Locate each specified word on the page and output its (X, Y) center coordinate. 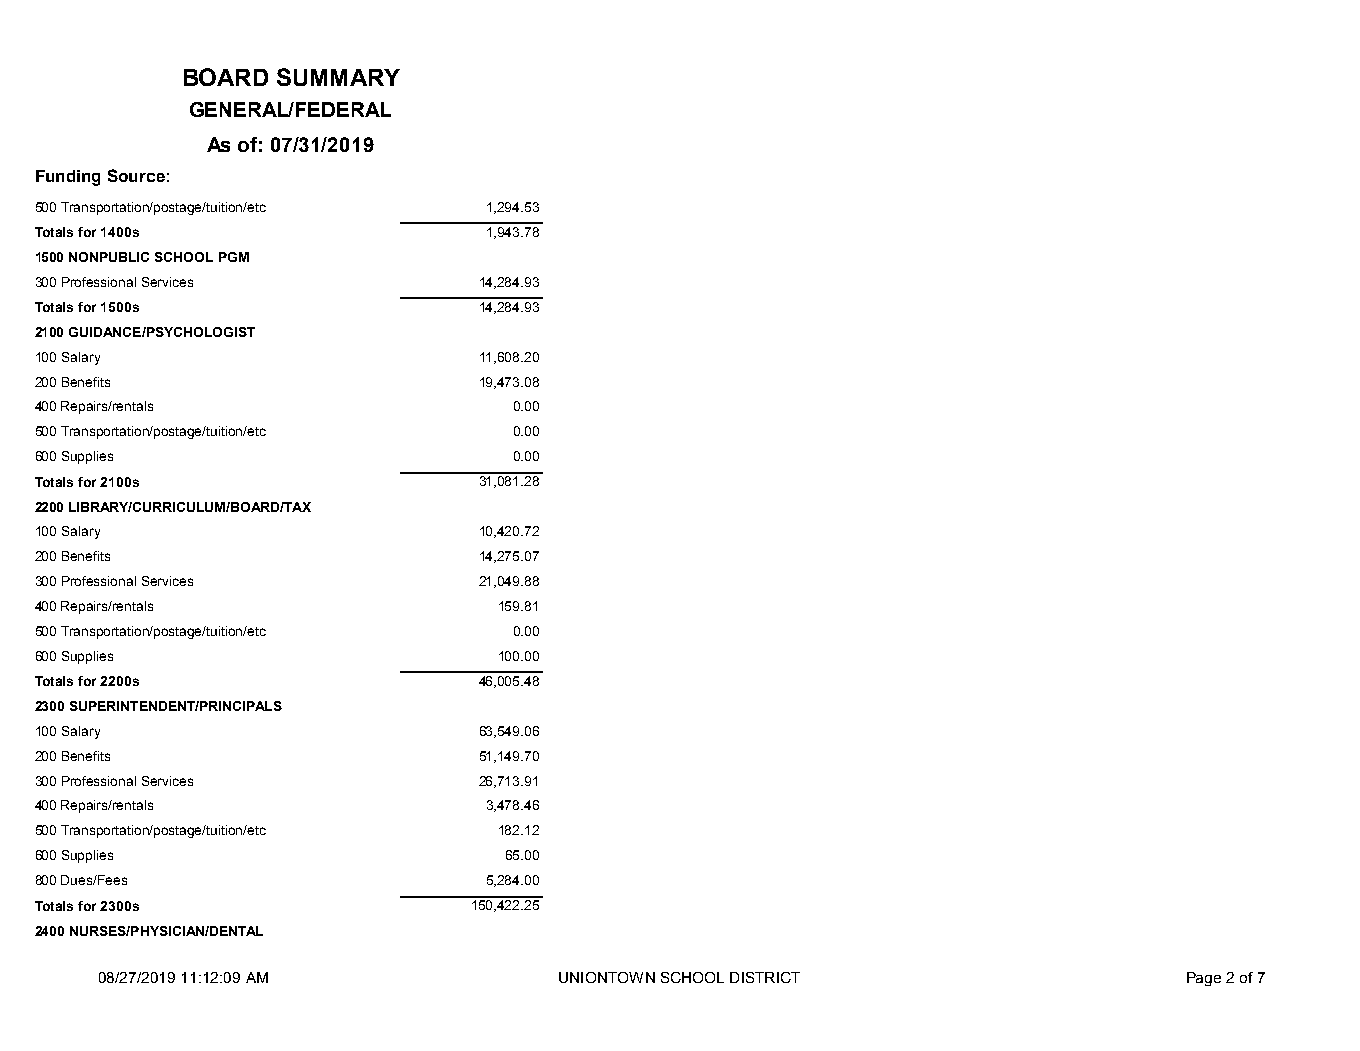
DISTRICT (765, 977)
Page (1204, 979)
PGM (234, 257)
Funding (68, 178)
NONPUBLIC (109, 257)
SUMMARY (338, 77)
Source (136, 175)
